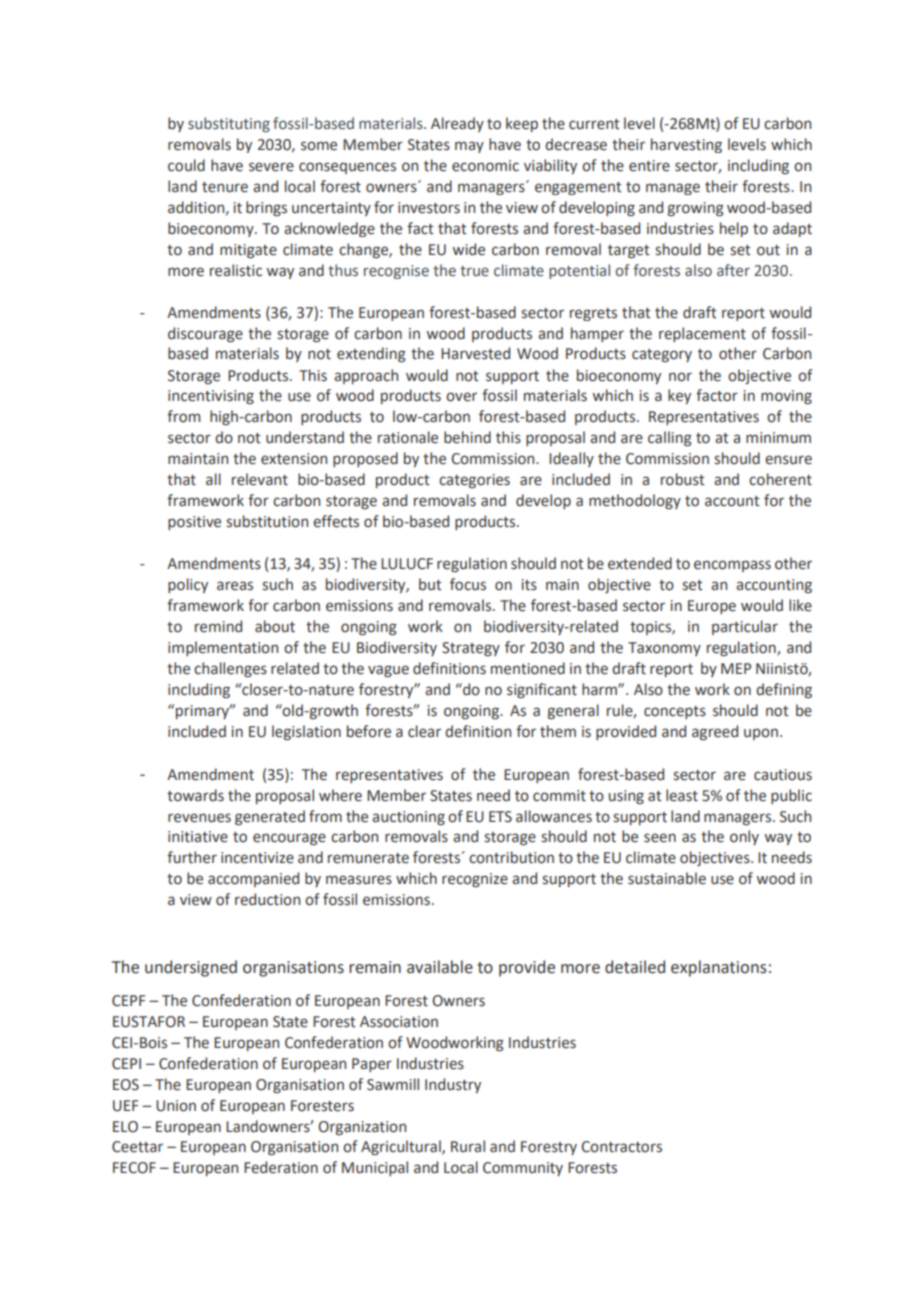 This screenshot has width=924, height=1308. What do you see at coordinates (686, 145) in the screenshot?
I see `harvesting` at bounding box center [686, 145].
